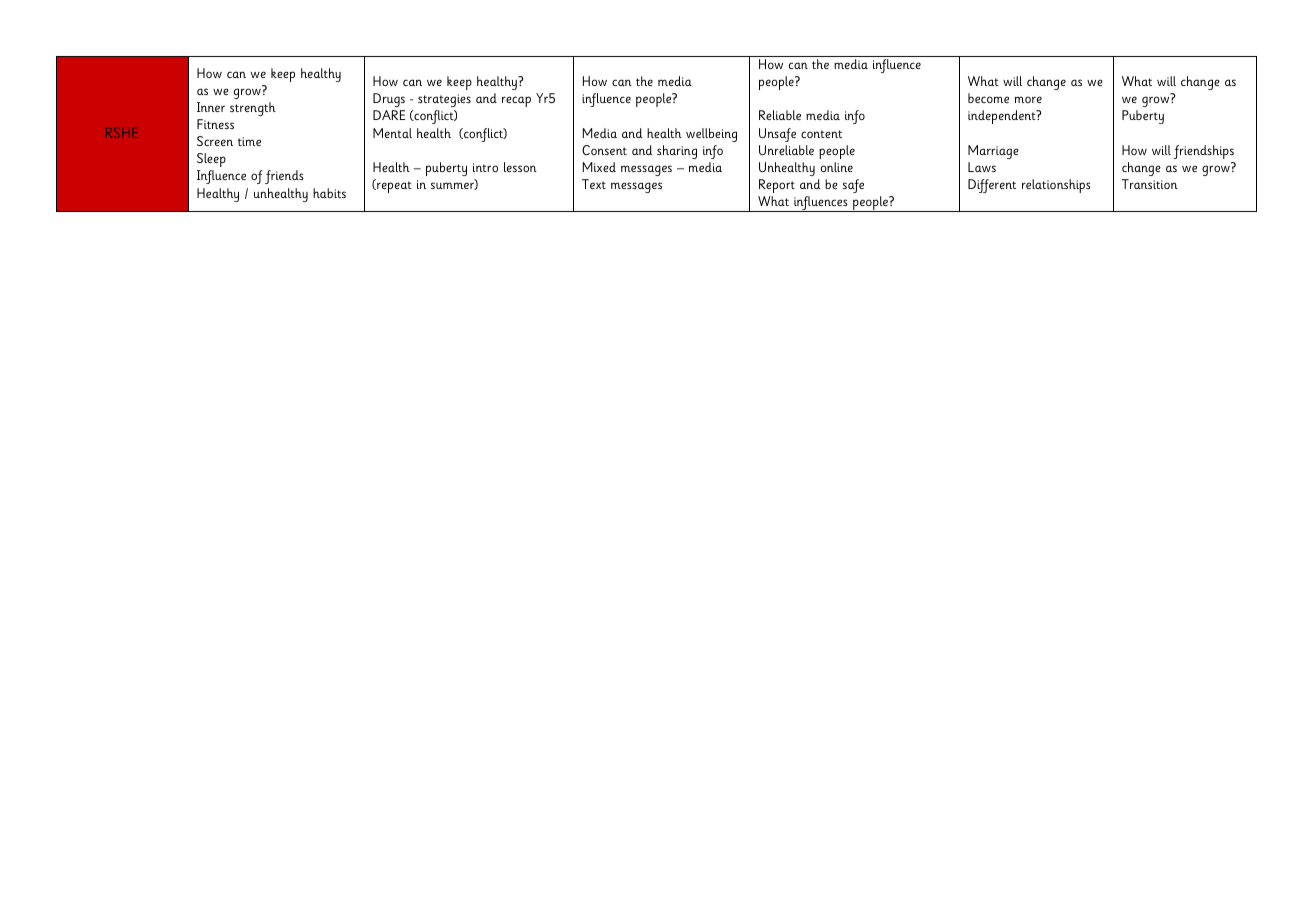 This screenshot has height=924, width=1308. What do you see at coordinates (249, 141) in the screenshot?
I see `time` at bounding box center [249, 141].
